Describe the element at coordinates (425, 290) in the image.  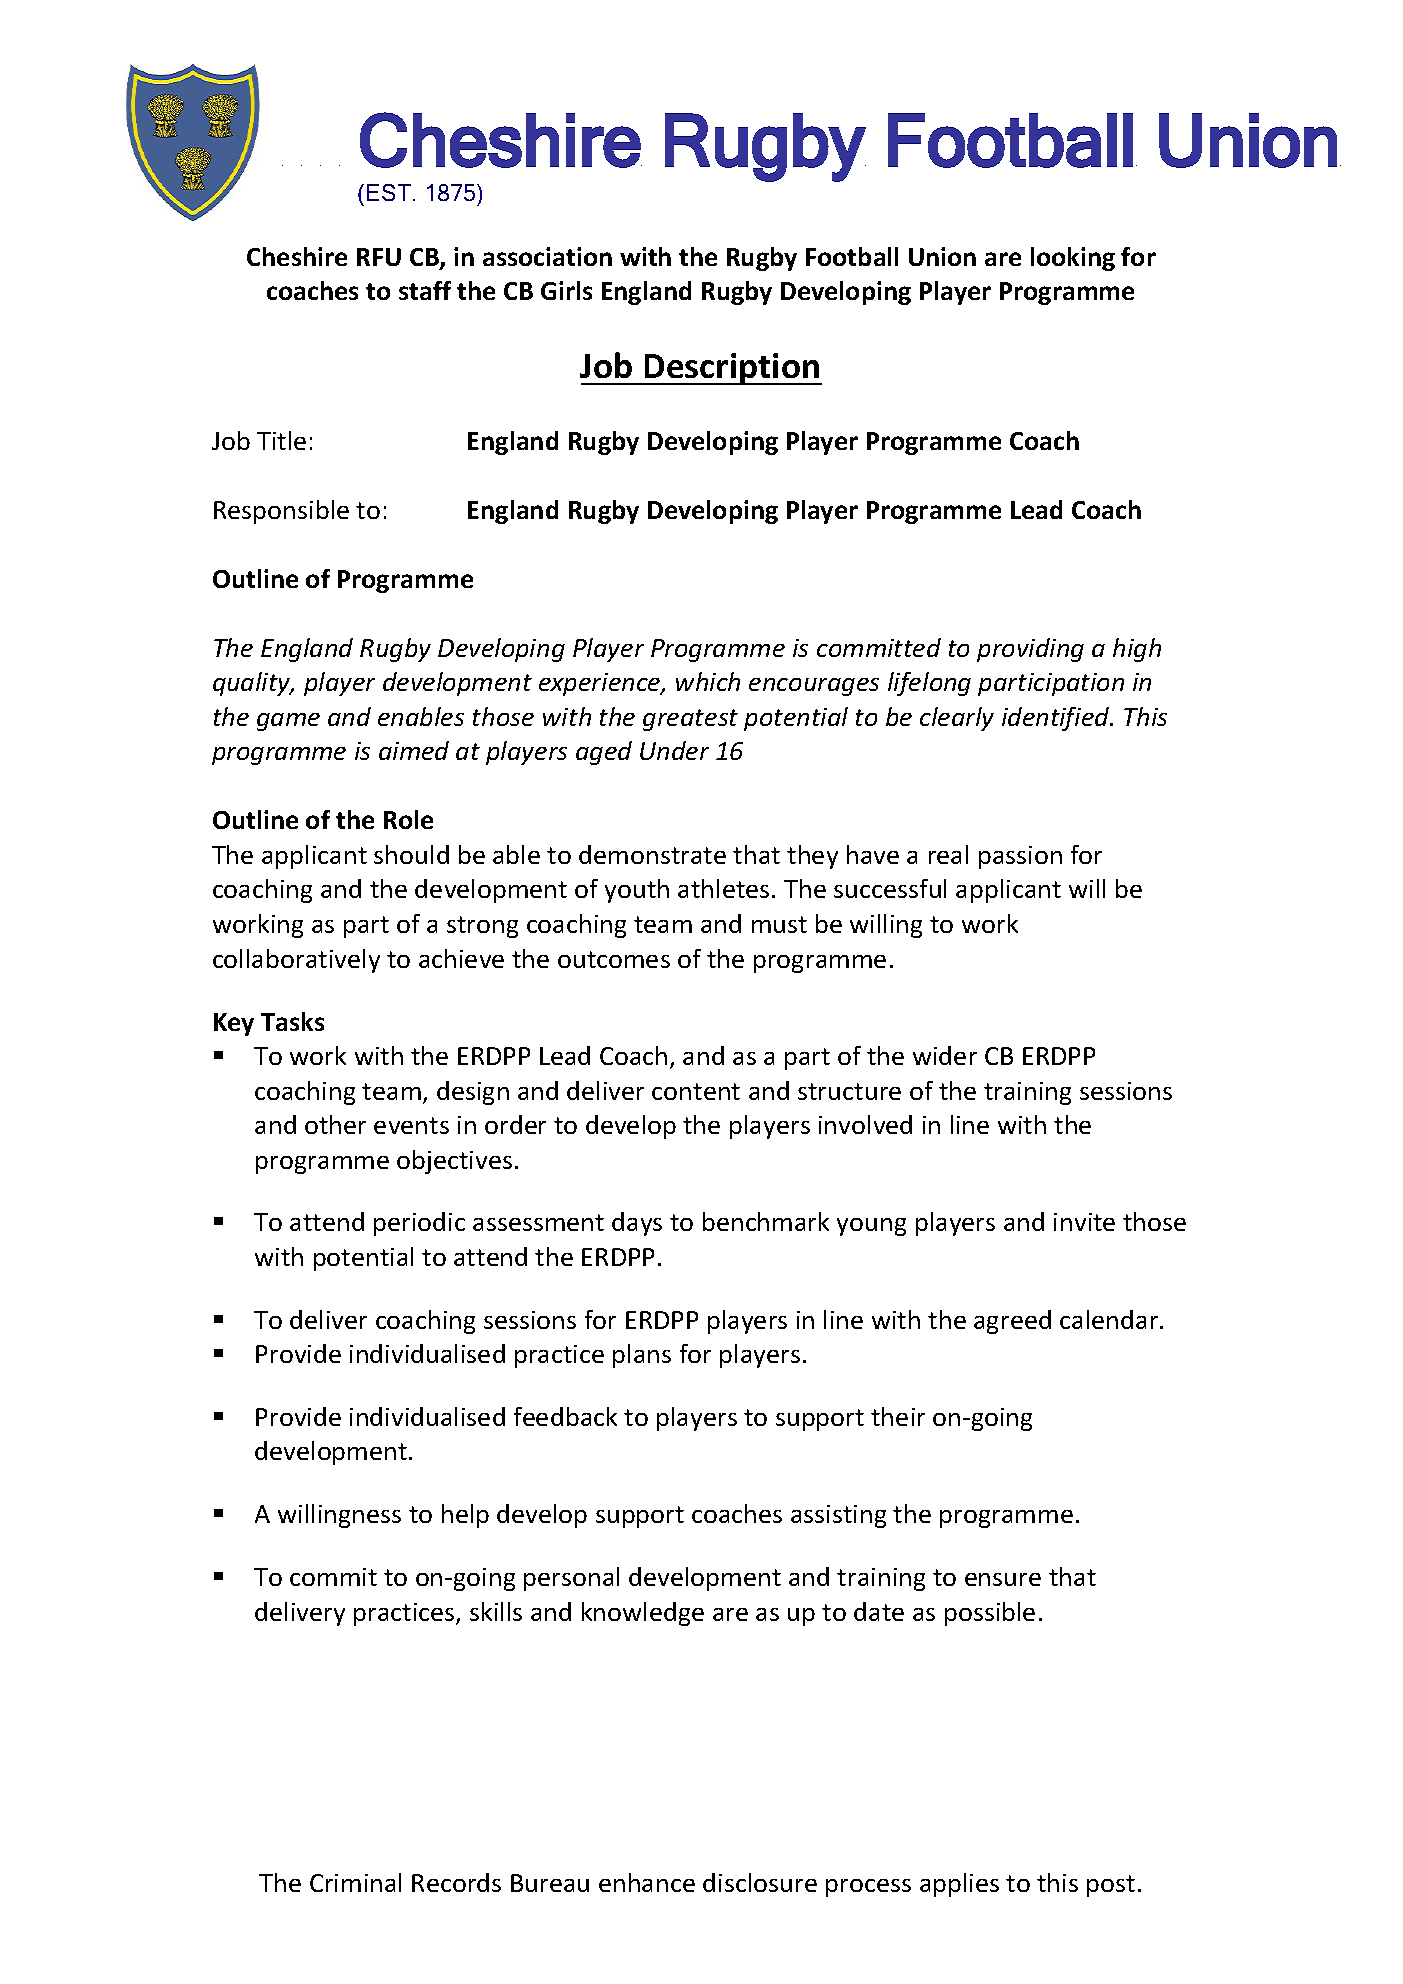
I see `staff` at that location.
